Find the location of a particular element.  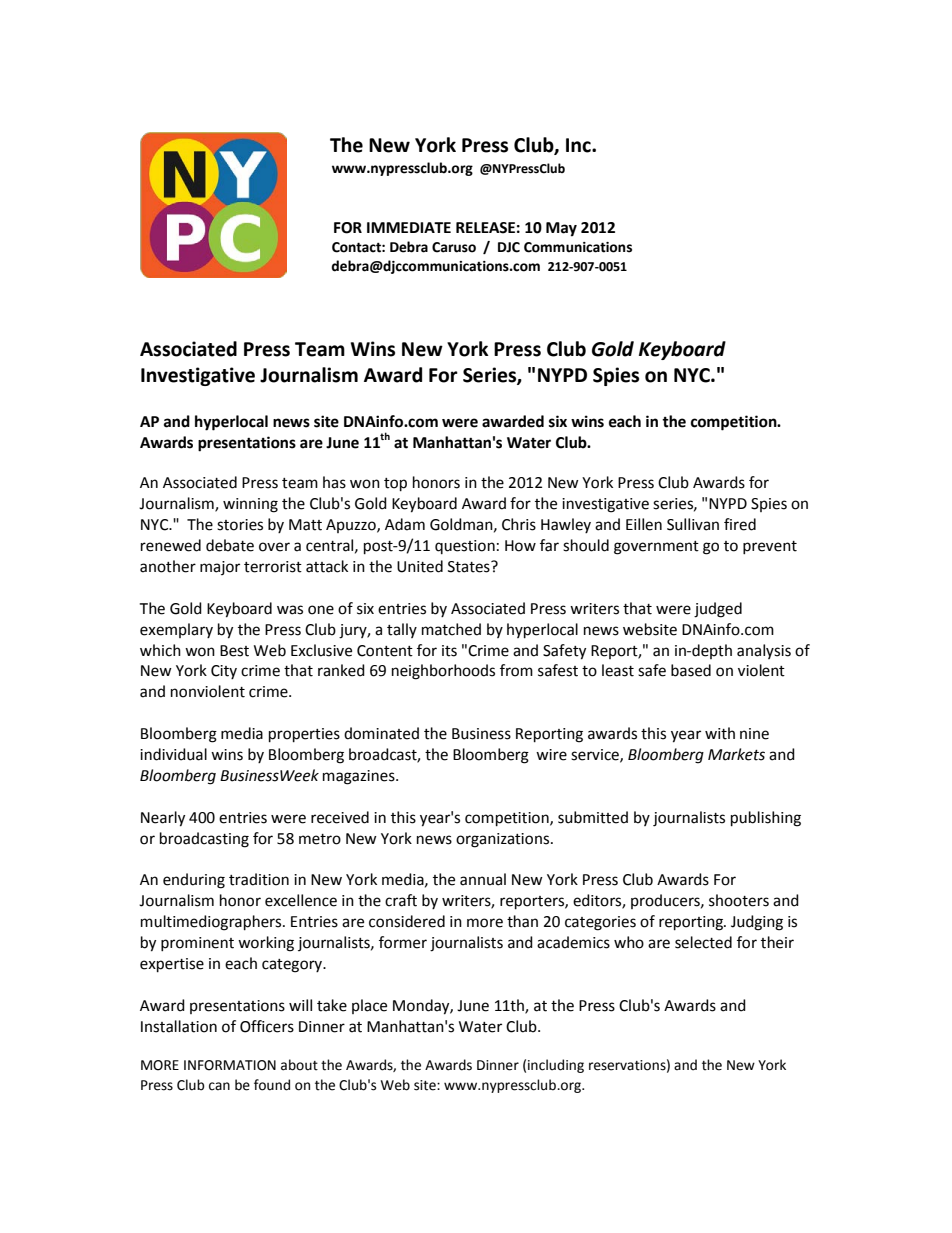

Caruso is located at coordinates (454, 247).
